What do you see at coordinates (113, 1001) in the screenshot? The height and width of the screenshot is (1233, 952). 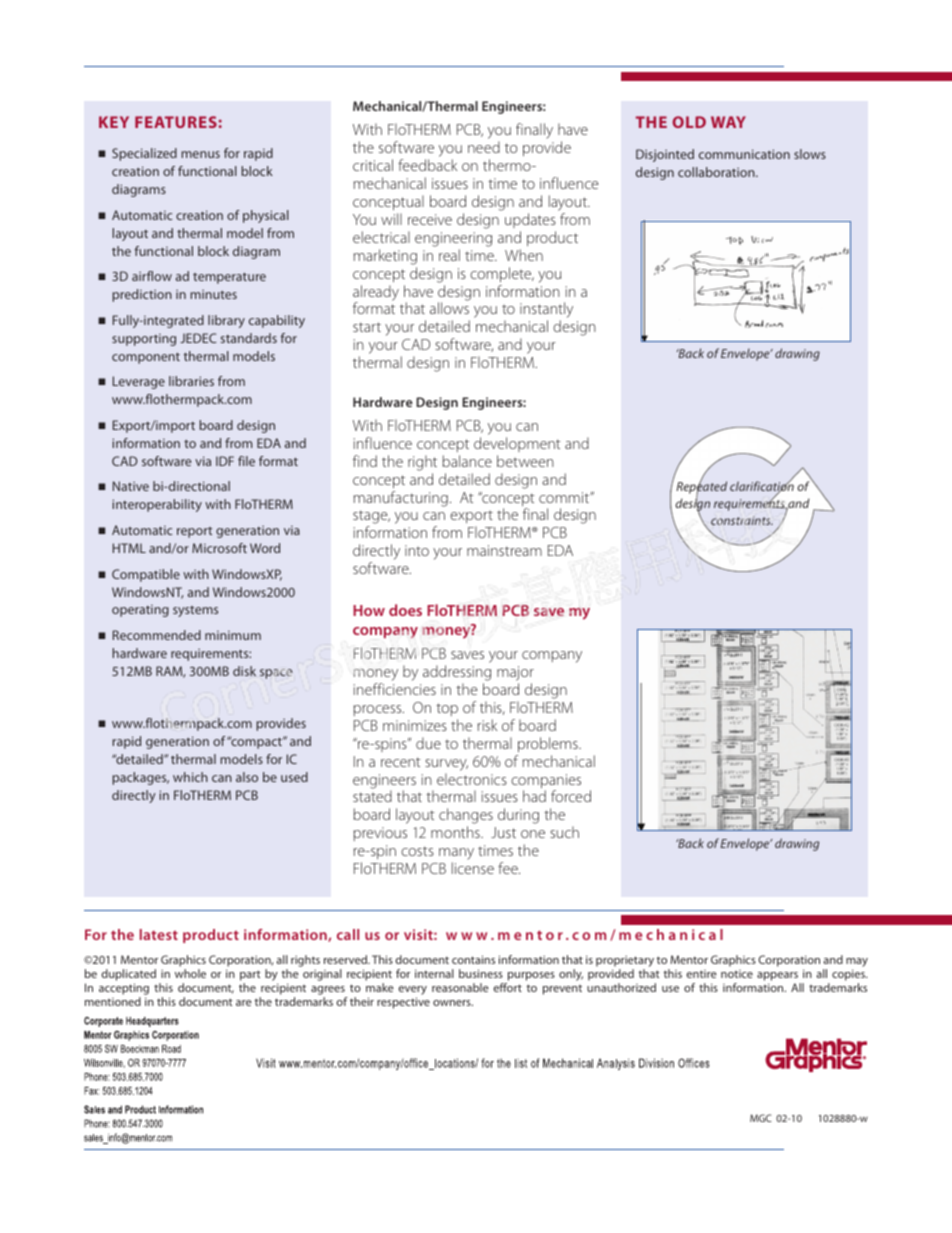 I see `mentioned` at bounding box center [113, 1001].
